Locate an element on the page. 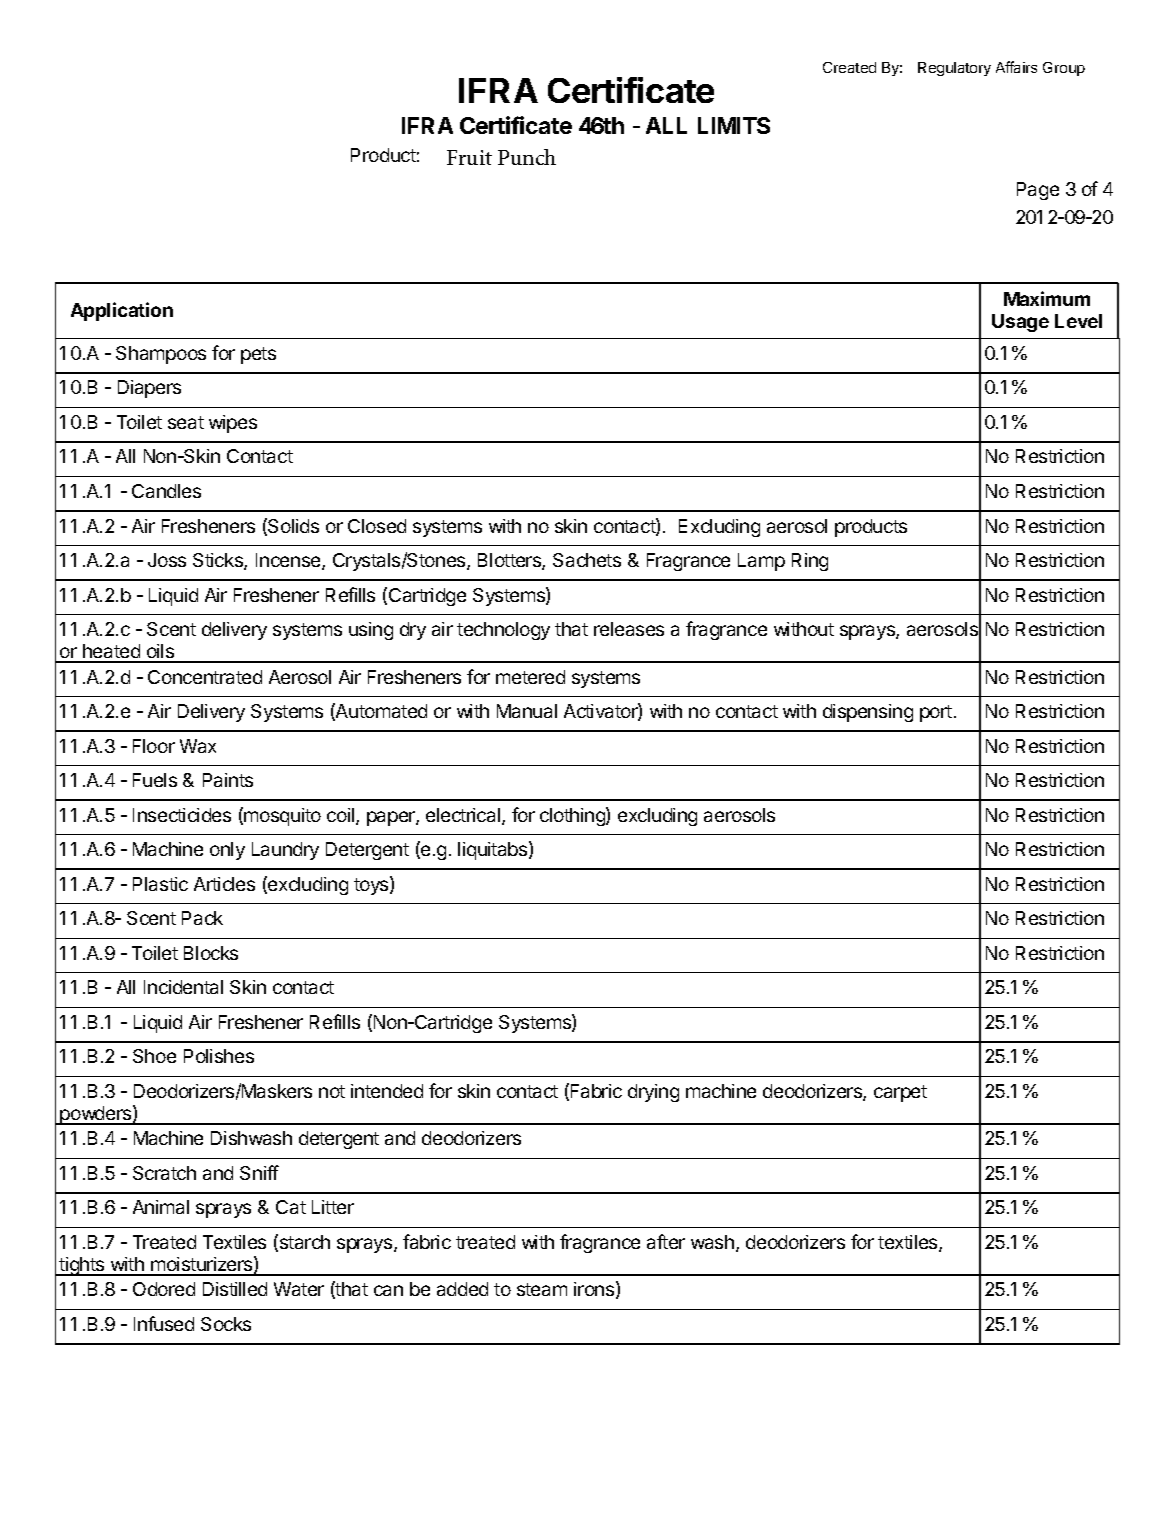  Incidental is located at coordinates (183, 987).
